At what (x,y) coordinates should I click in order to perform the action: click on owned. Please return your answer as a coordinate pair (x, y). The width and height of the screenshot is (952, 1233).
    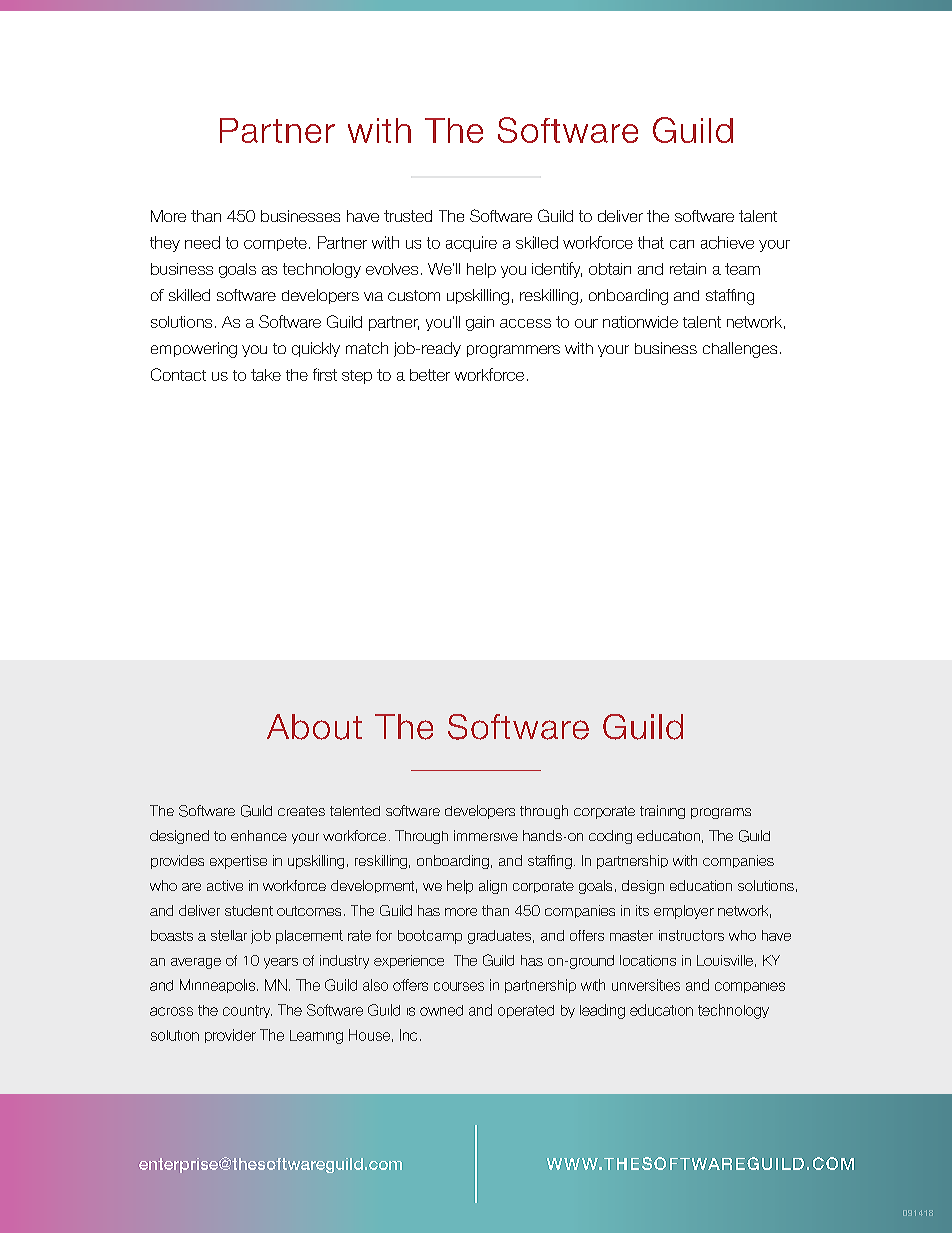
    Looking at the image, I should click on (441, 1010).
